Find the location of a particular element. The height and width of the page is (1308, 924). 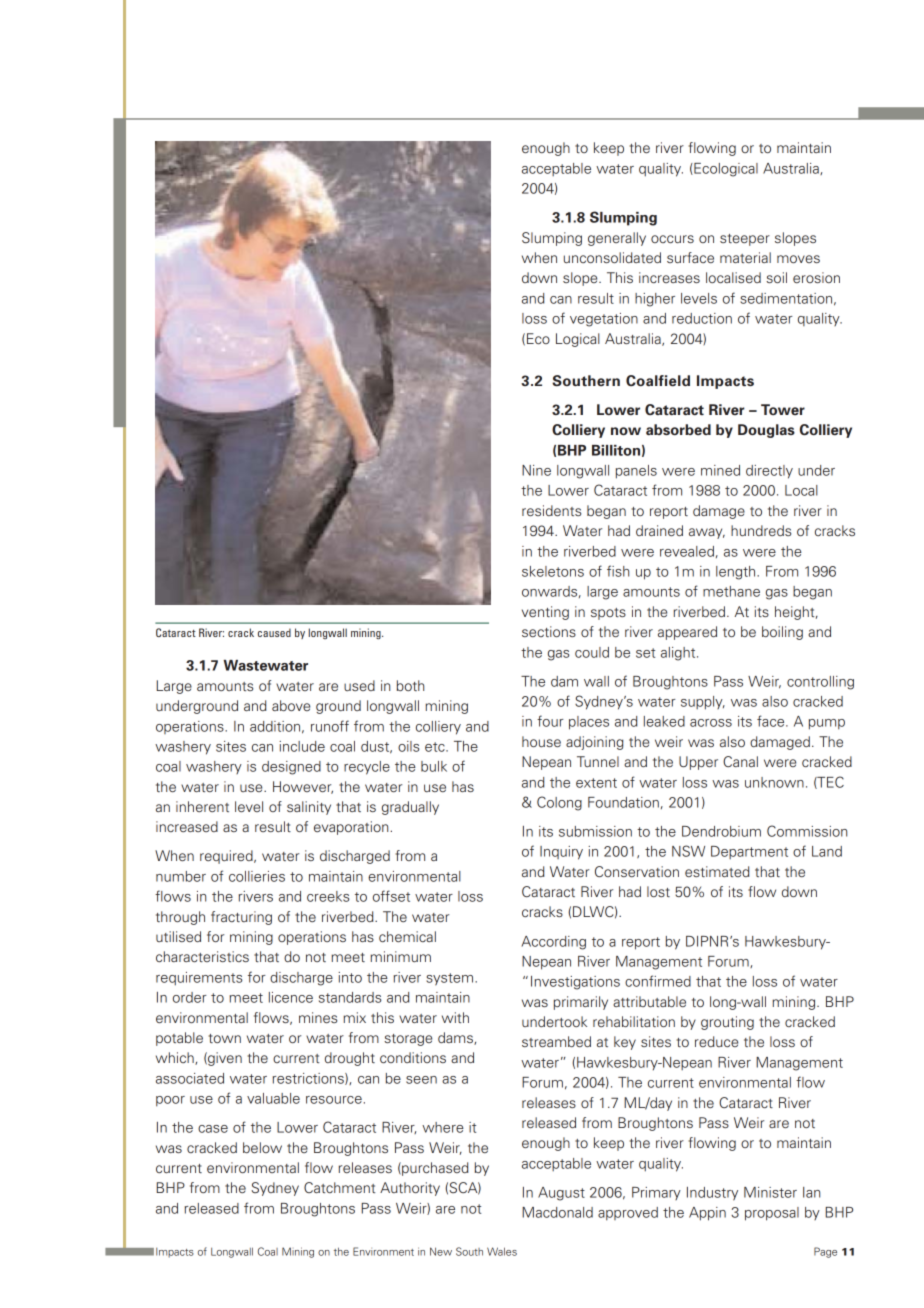

town is located at coordinates (225, 1038).
